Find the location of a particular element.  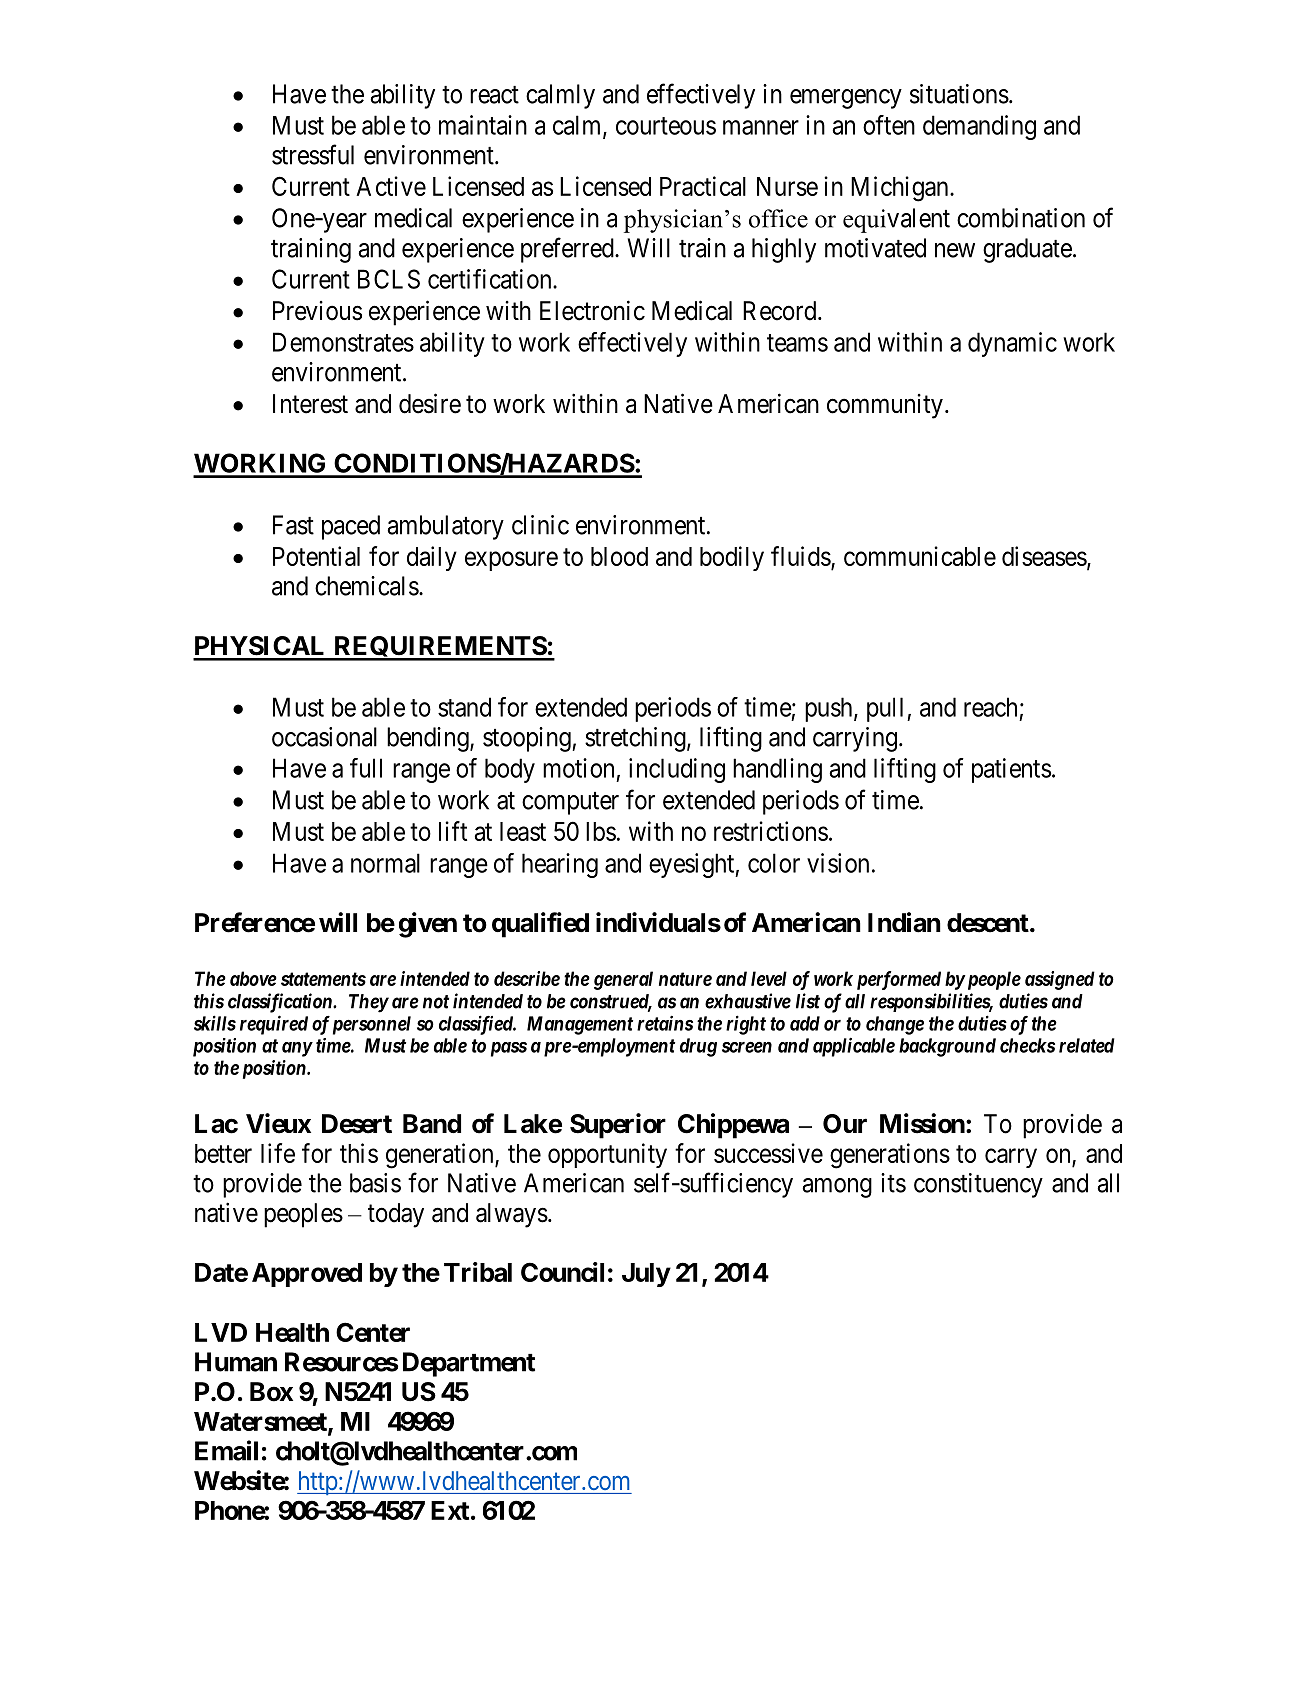

constituency is located at coordinates (978, 1185).
